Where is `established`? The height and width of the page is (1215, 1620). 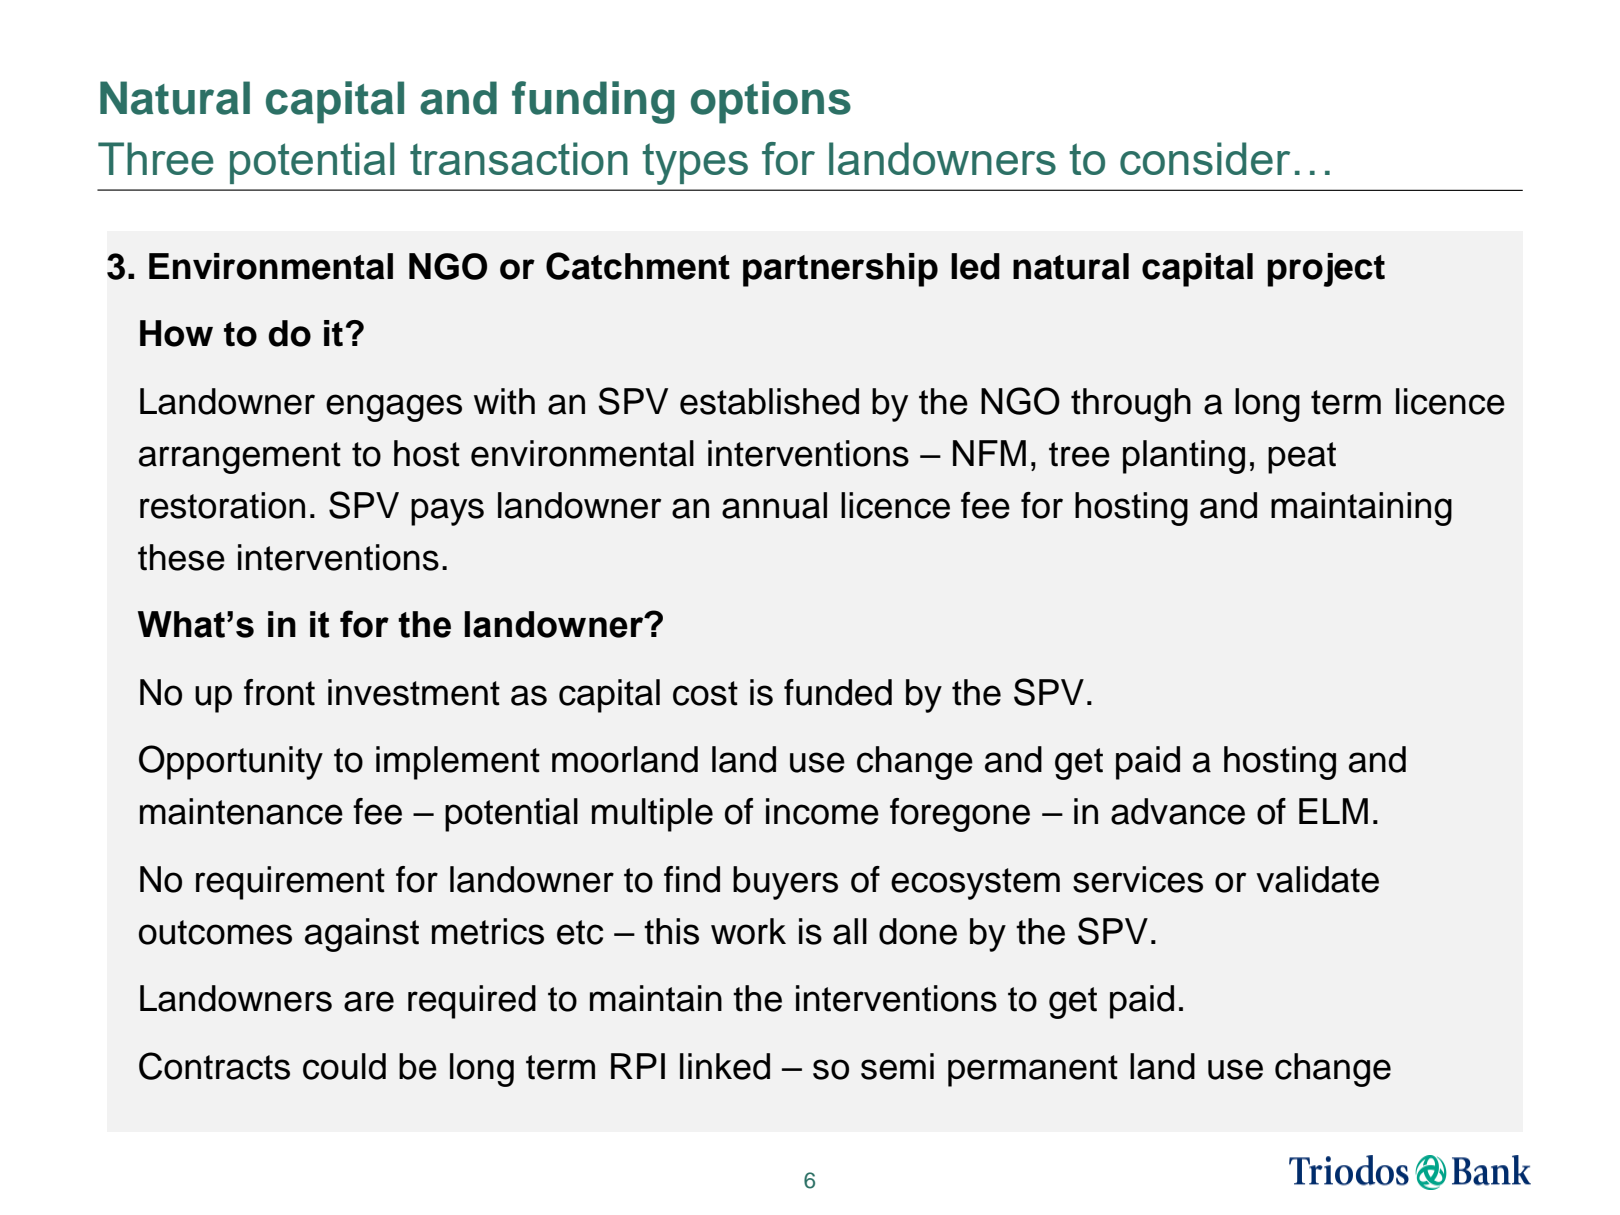
established is located at coordinates (769, 401).
